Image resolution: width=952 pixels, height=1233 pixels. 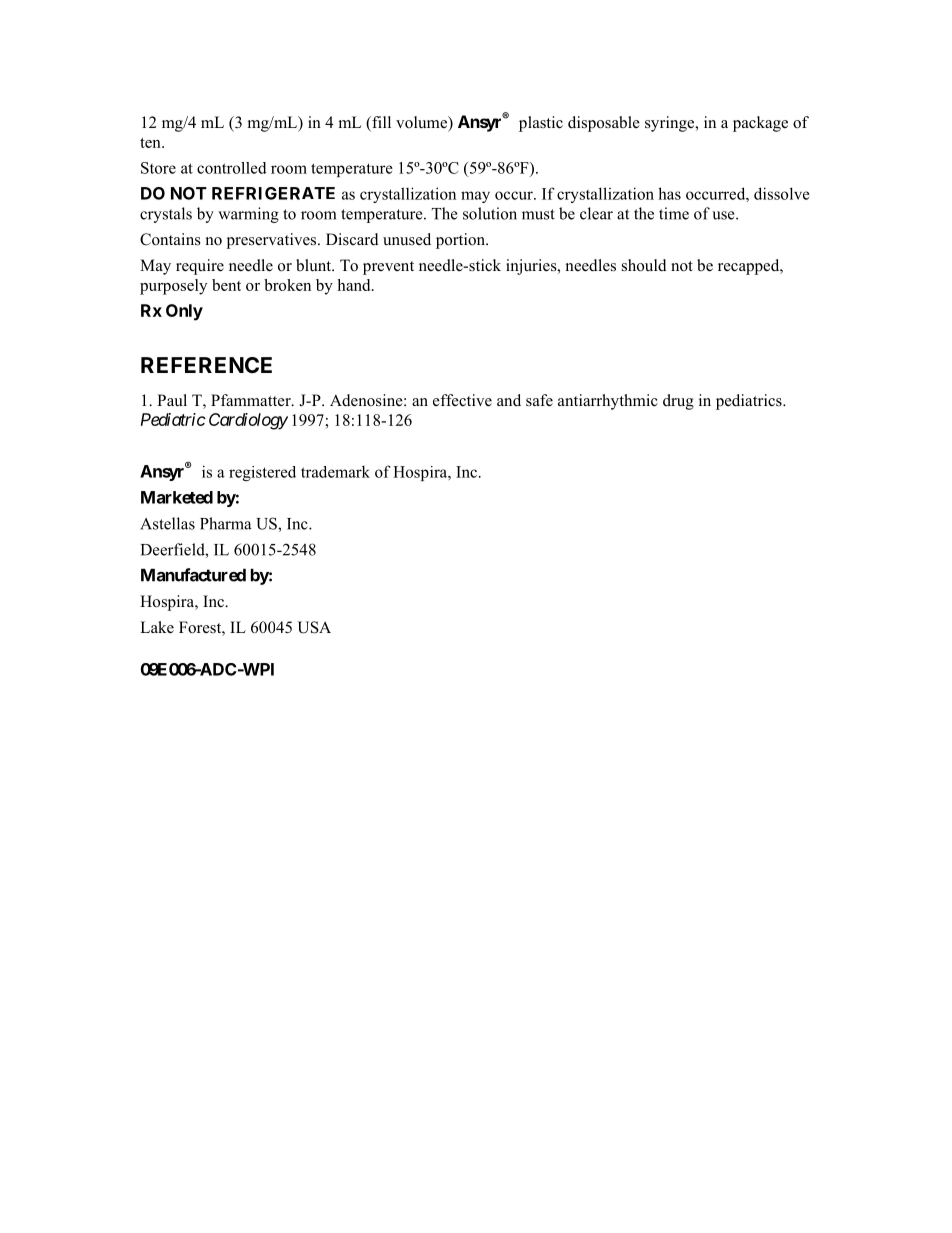 I want to click on Lake, so click(x=157, y=627).
